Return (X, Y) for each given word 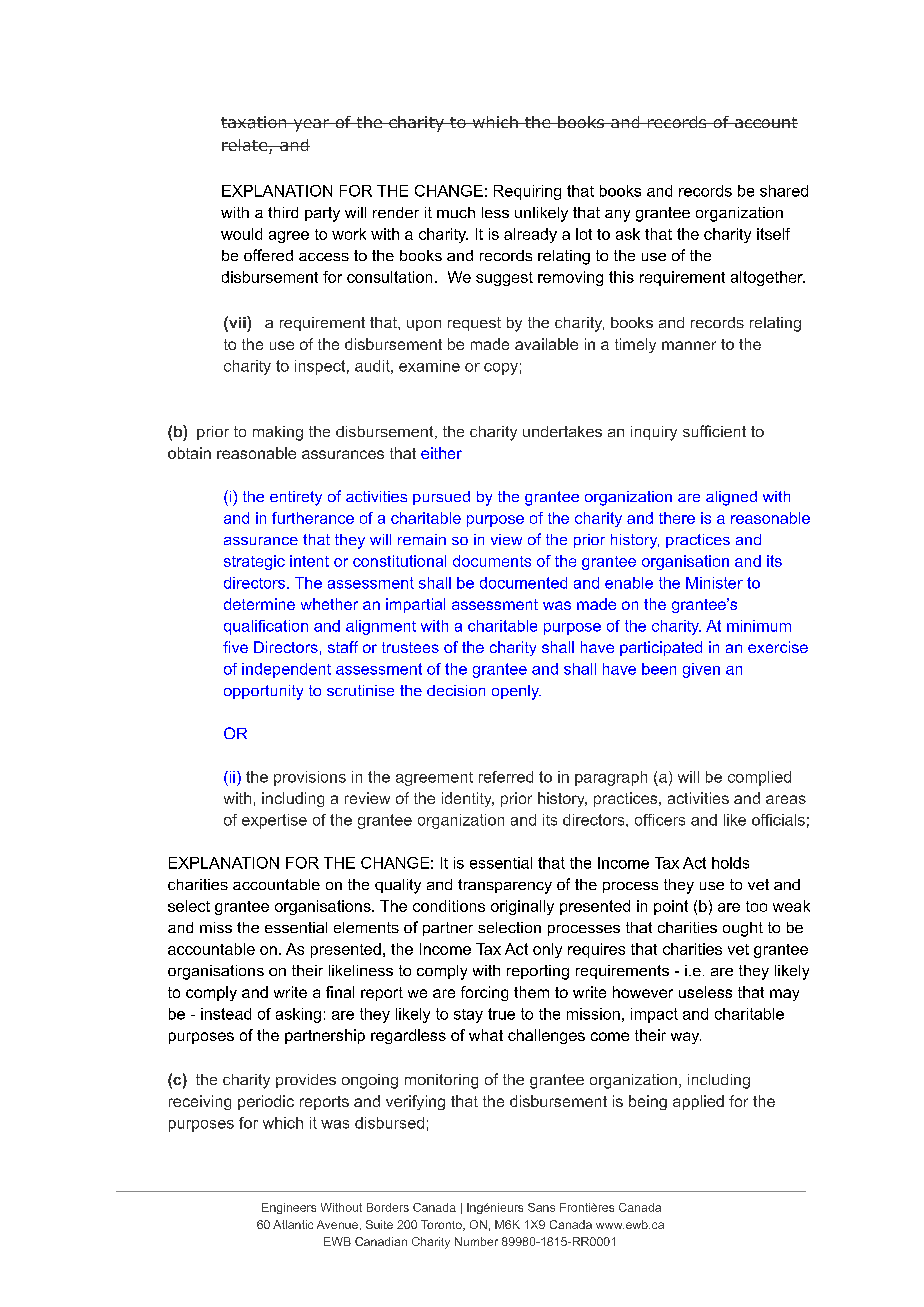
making (278, 433)
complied (759, 778)
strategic (254, 562)
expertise (274, 821)
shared (784, 191)
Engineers (289, 1208)
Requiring (527, 192)
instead (226, 1014)
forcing (484, 993)
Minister (714, 583)
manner (689, 345)
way (686, 1038)
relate (246, 146)
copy (501, 369)
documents (492, 561)
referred (506, 777)
